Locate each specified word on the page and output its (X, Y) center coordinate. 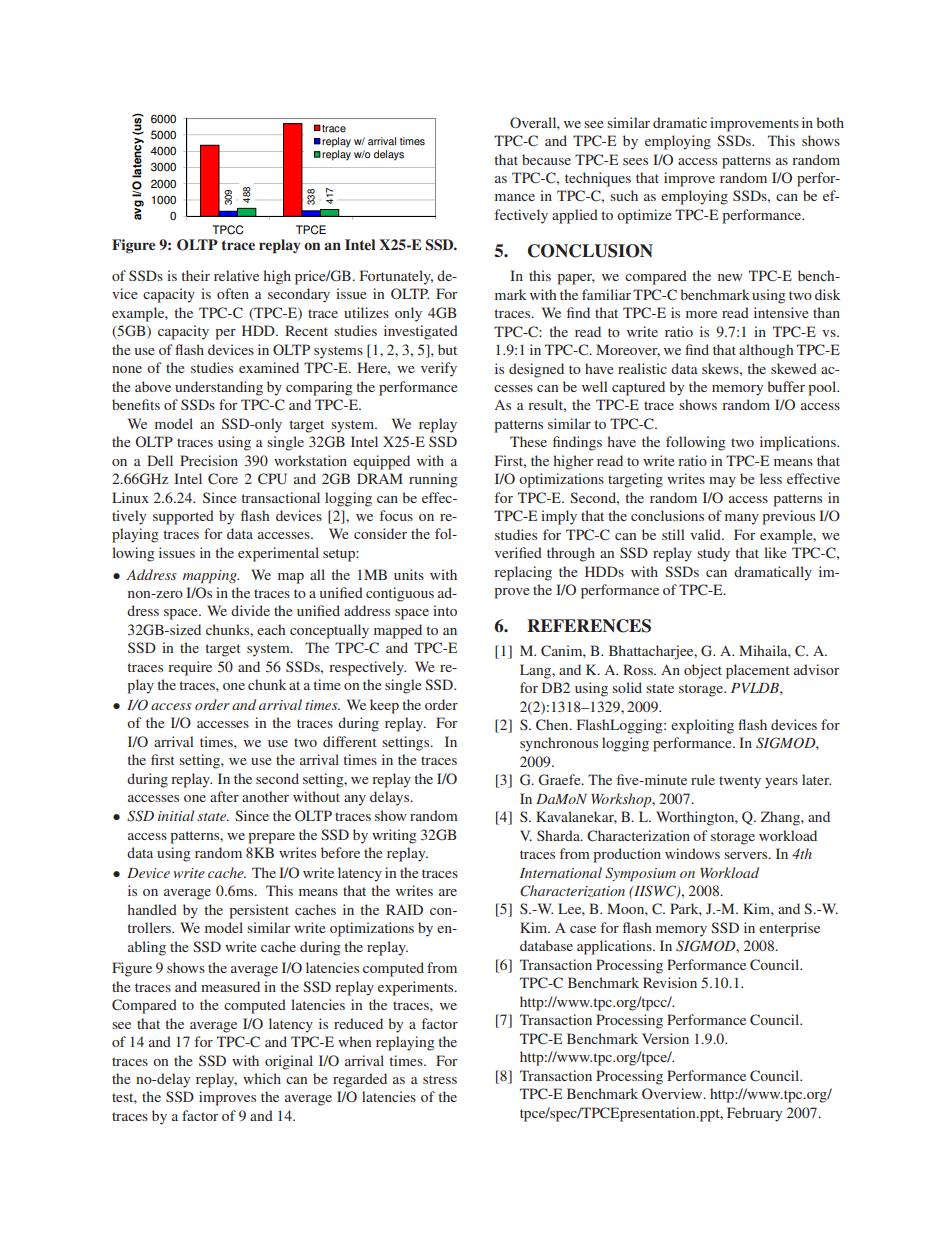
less (771, 478)
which (262, 1078)
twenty (740, 782)
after (224, 796)
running (433, 480)
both (830, 122)
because (546, 159)
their (196, 275)
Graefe (560, 780)
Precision (209, 460)
